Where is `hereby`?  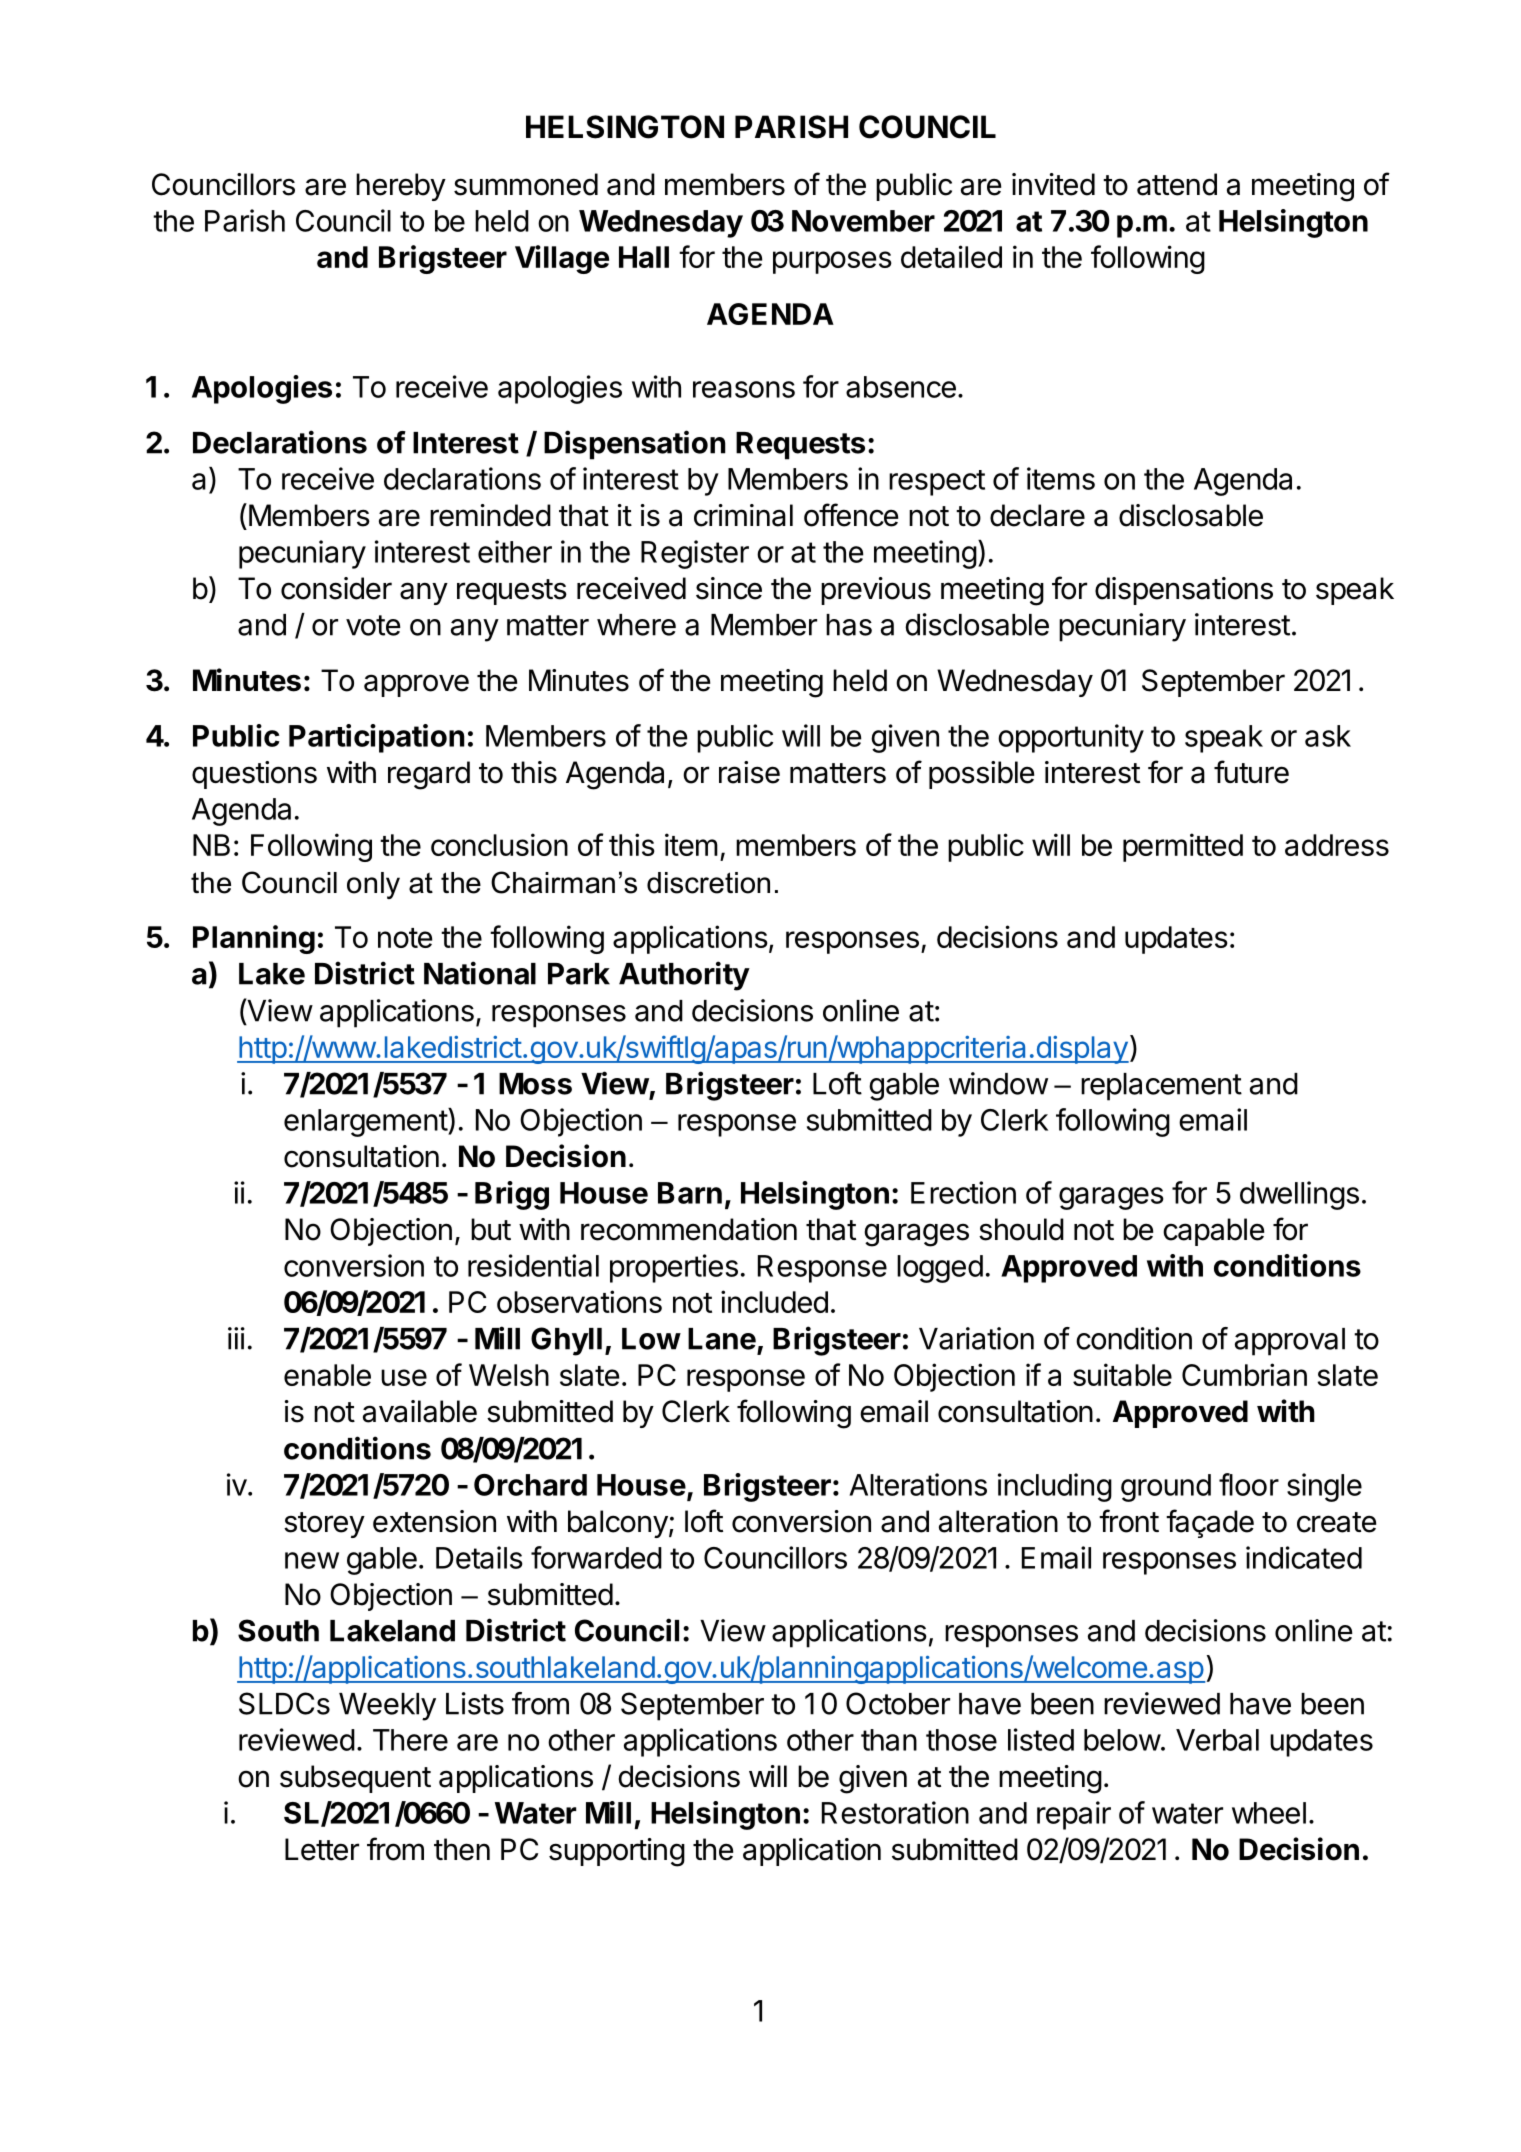
hereby is located at coordinates (401, 187).
